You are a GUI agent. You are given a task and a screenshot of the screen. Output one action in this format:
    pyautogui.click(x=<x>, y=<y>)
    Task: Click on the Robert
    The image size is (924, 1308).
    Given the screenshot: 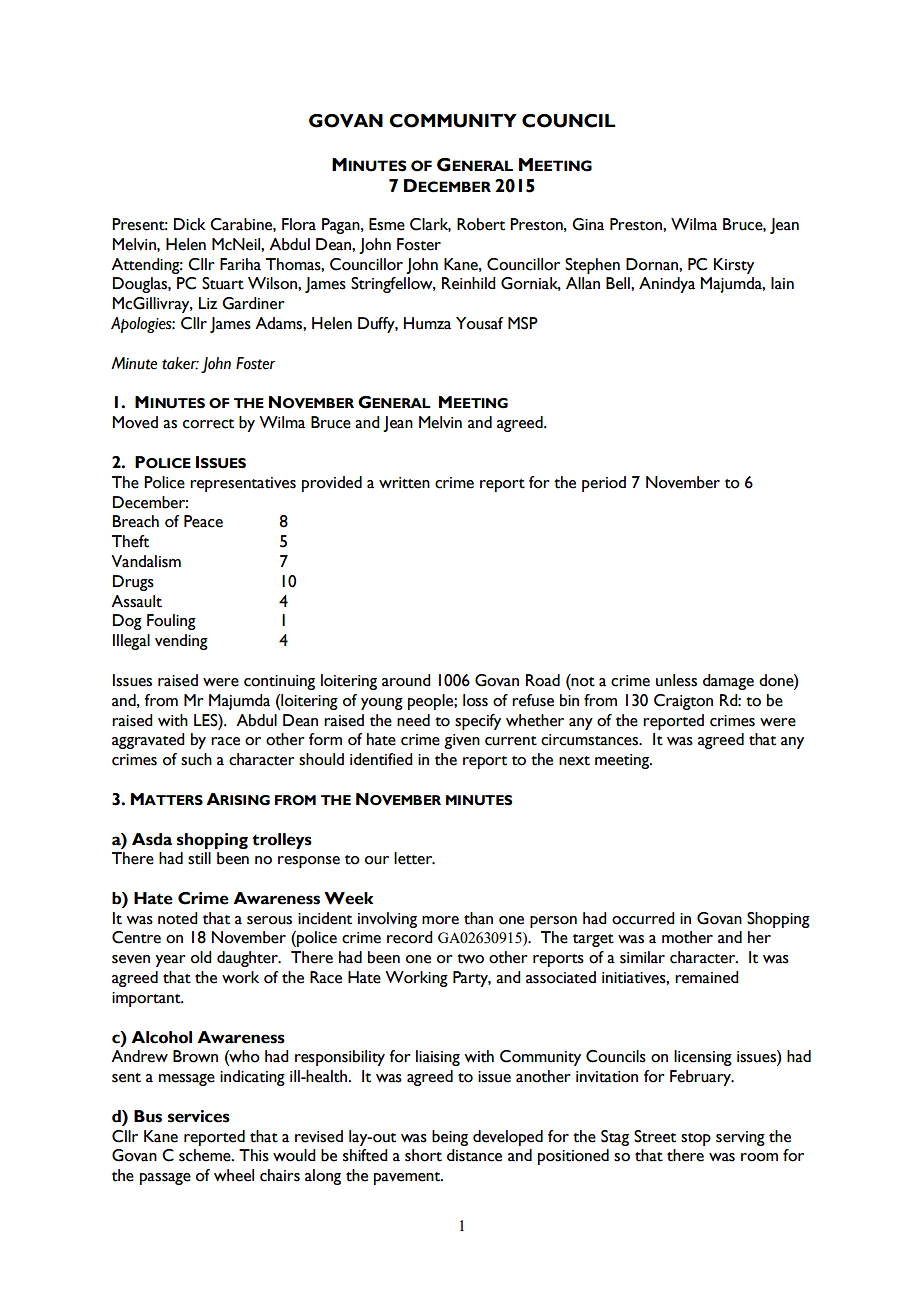 What is the action you would take?
    pyautogui.click(x=481, y=224)
